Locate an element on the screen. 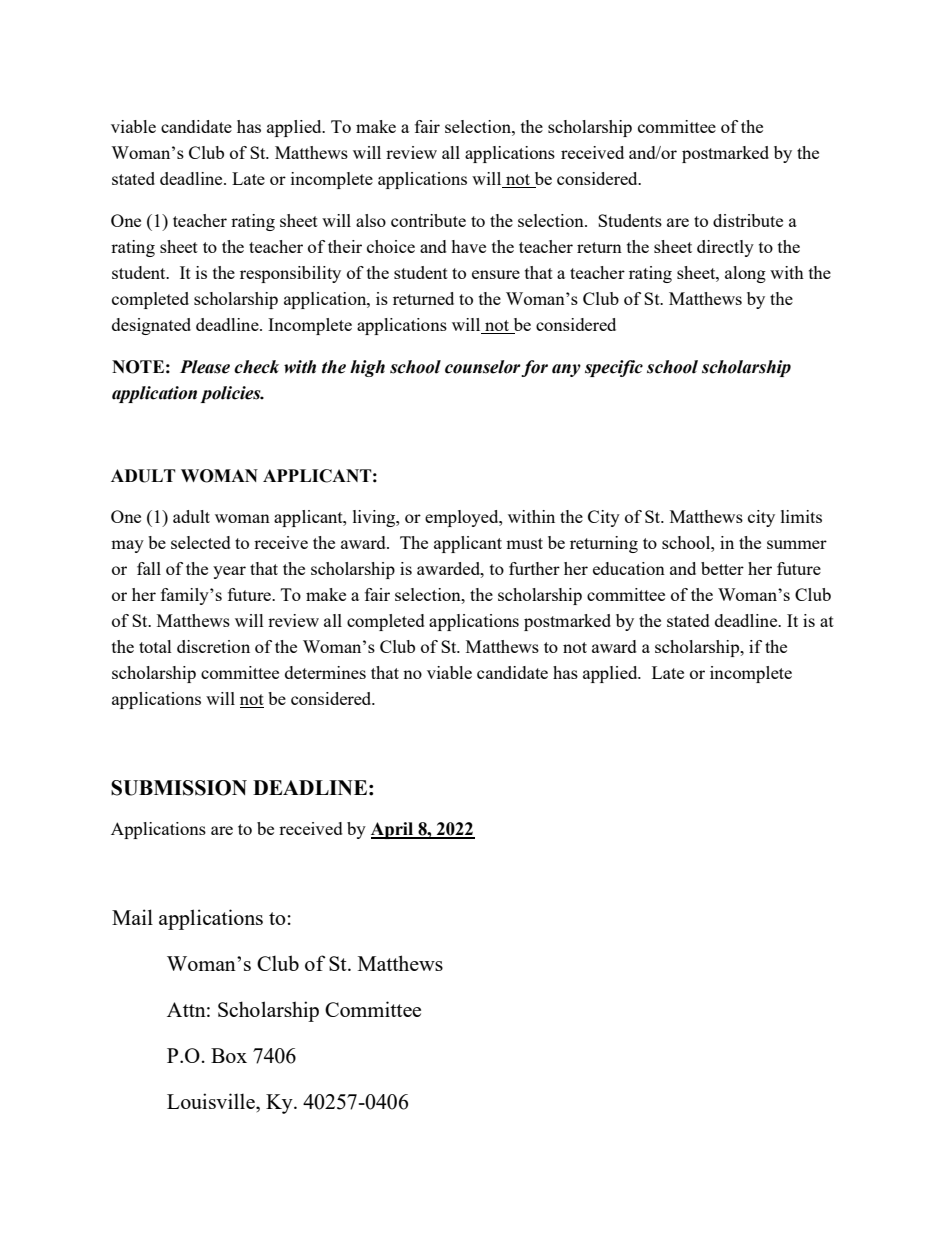  better is located at coordinates (722, 568).
